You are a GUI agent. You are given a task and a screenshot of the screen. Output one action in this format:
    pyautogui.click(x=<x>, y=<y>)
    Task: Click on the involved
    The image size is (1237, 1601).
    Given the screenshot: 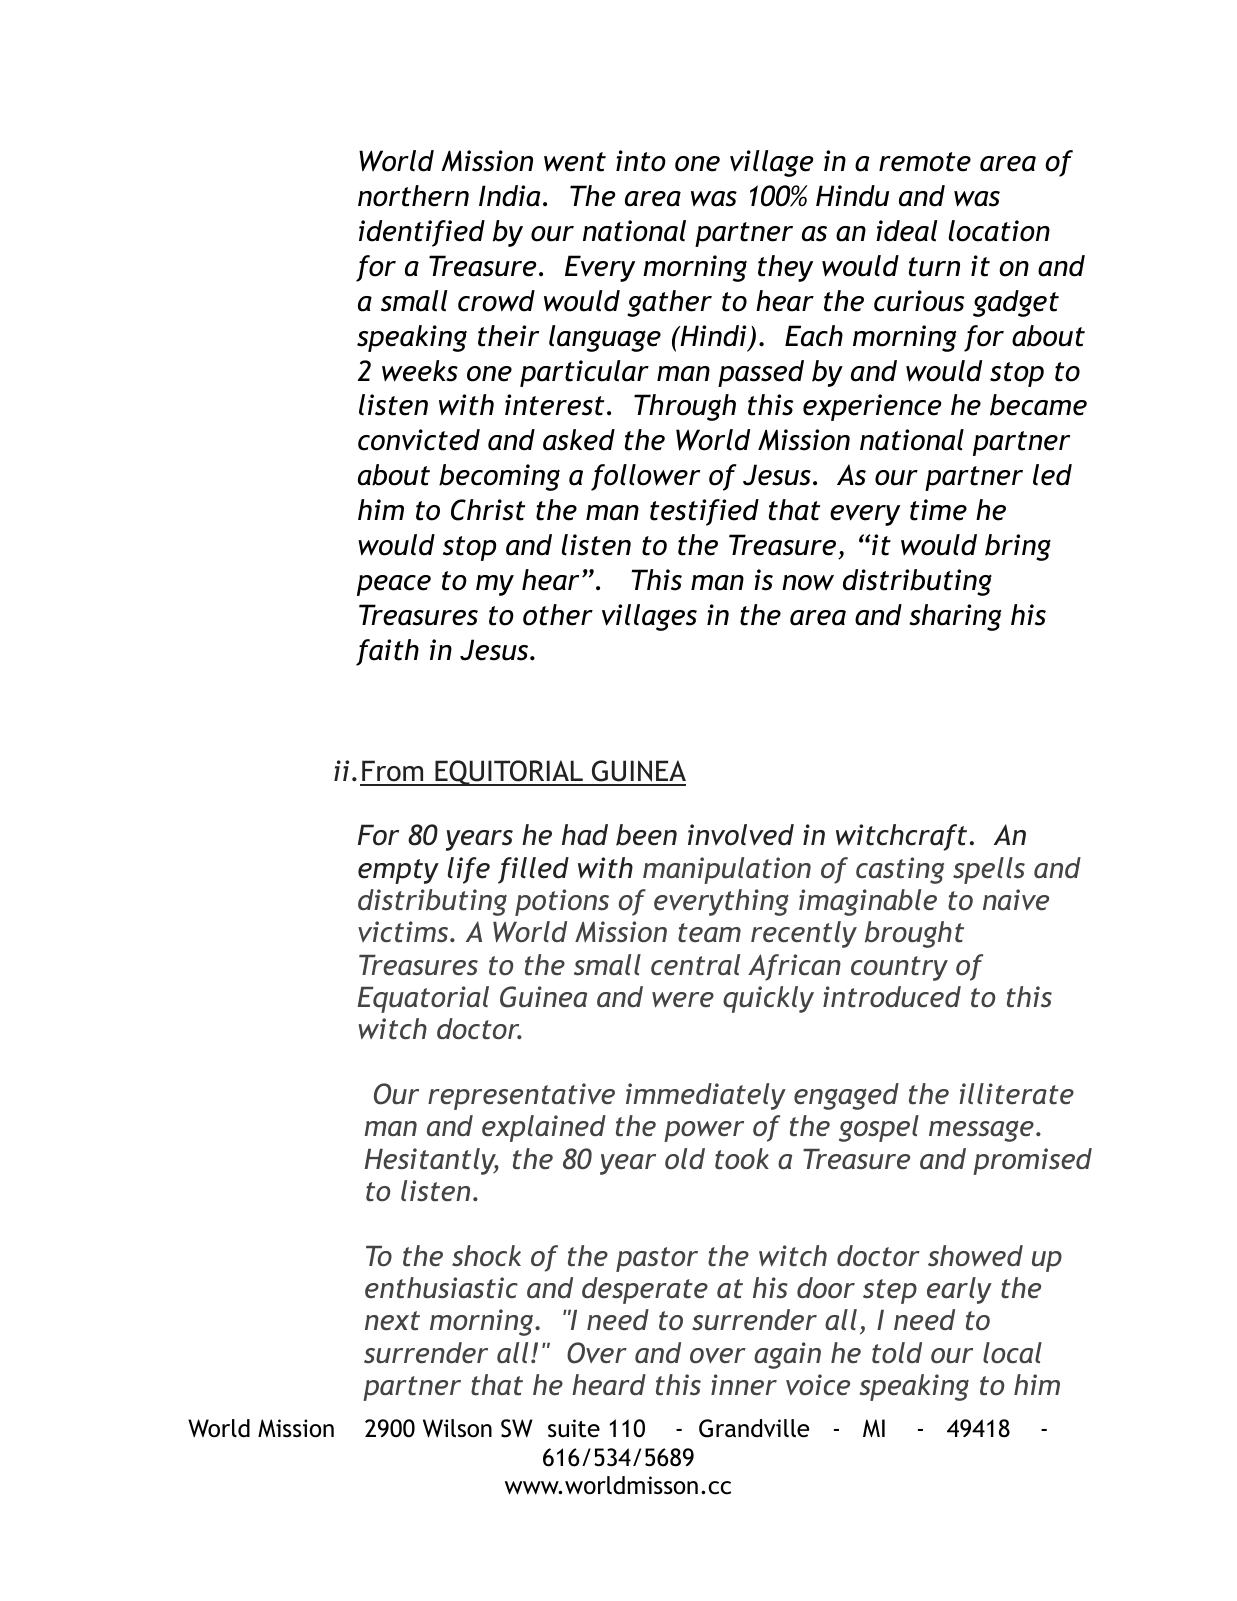 What is the action you would take?
    pyautogui.click(x=741, y=835)
